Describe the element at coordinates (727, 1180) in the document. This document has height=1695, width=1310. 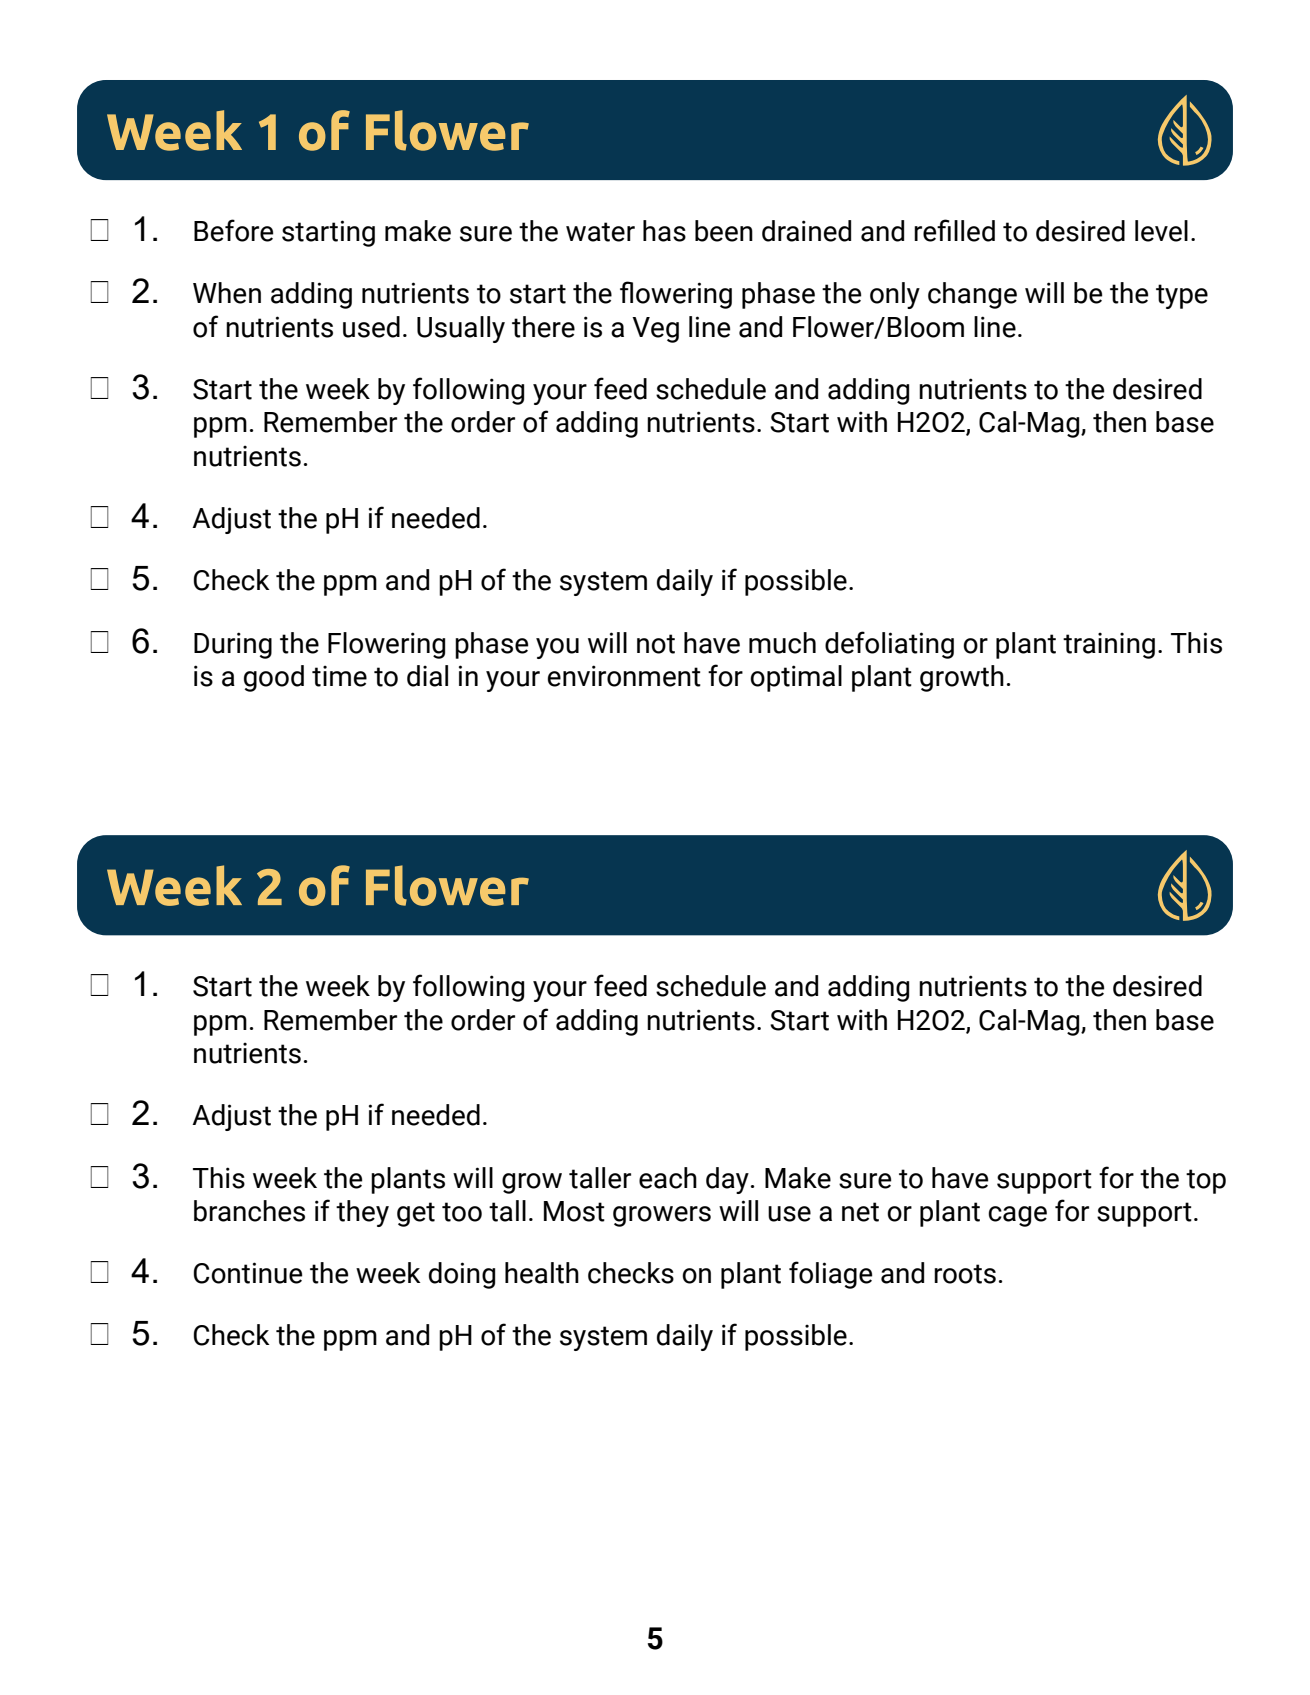
I see `day` at that location.
